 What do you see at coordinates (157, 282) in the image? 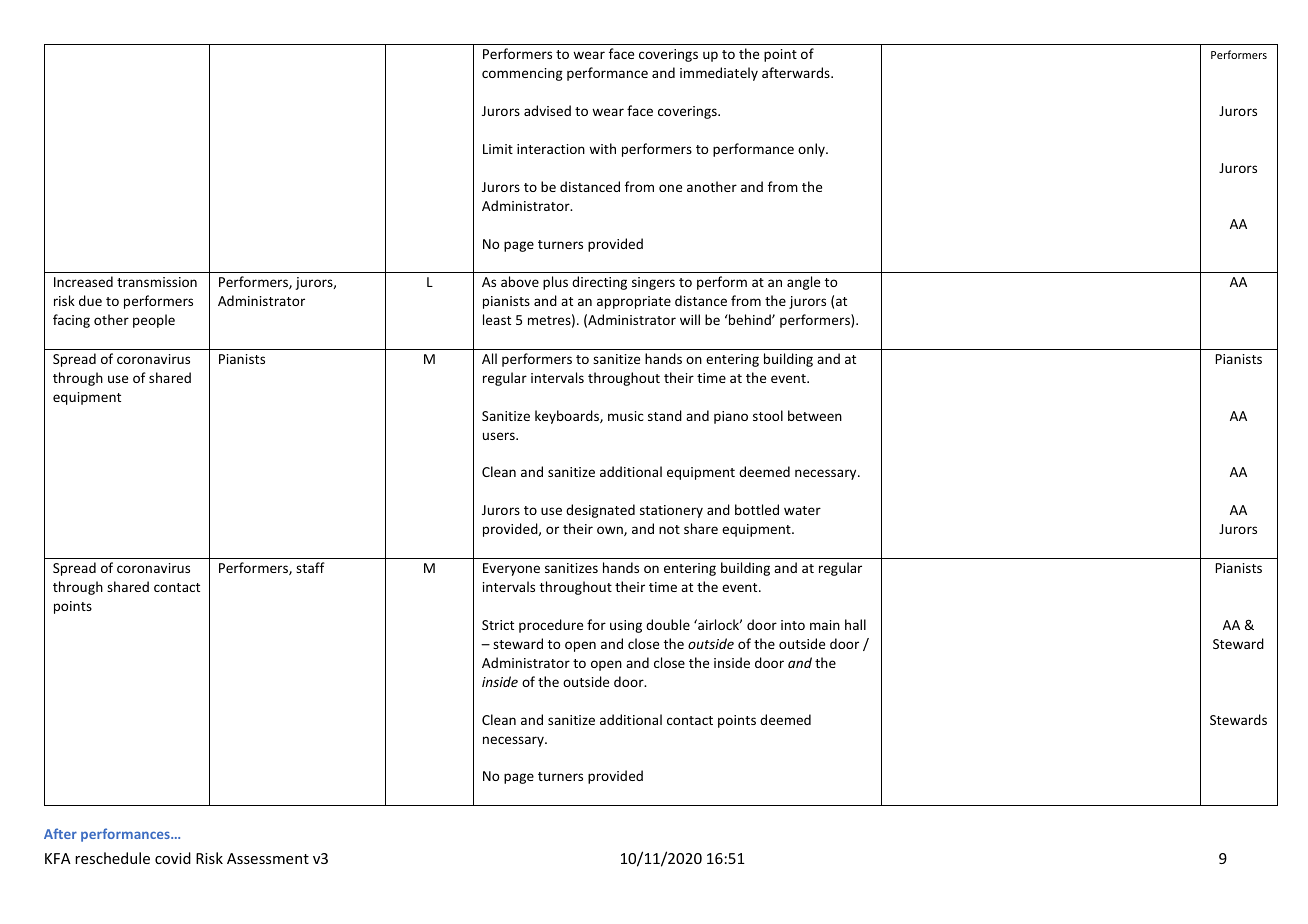
I see `transmission` at bounding box center [157, 282].
